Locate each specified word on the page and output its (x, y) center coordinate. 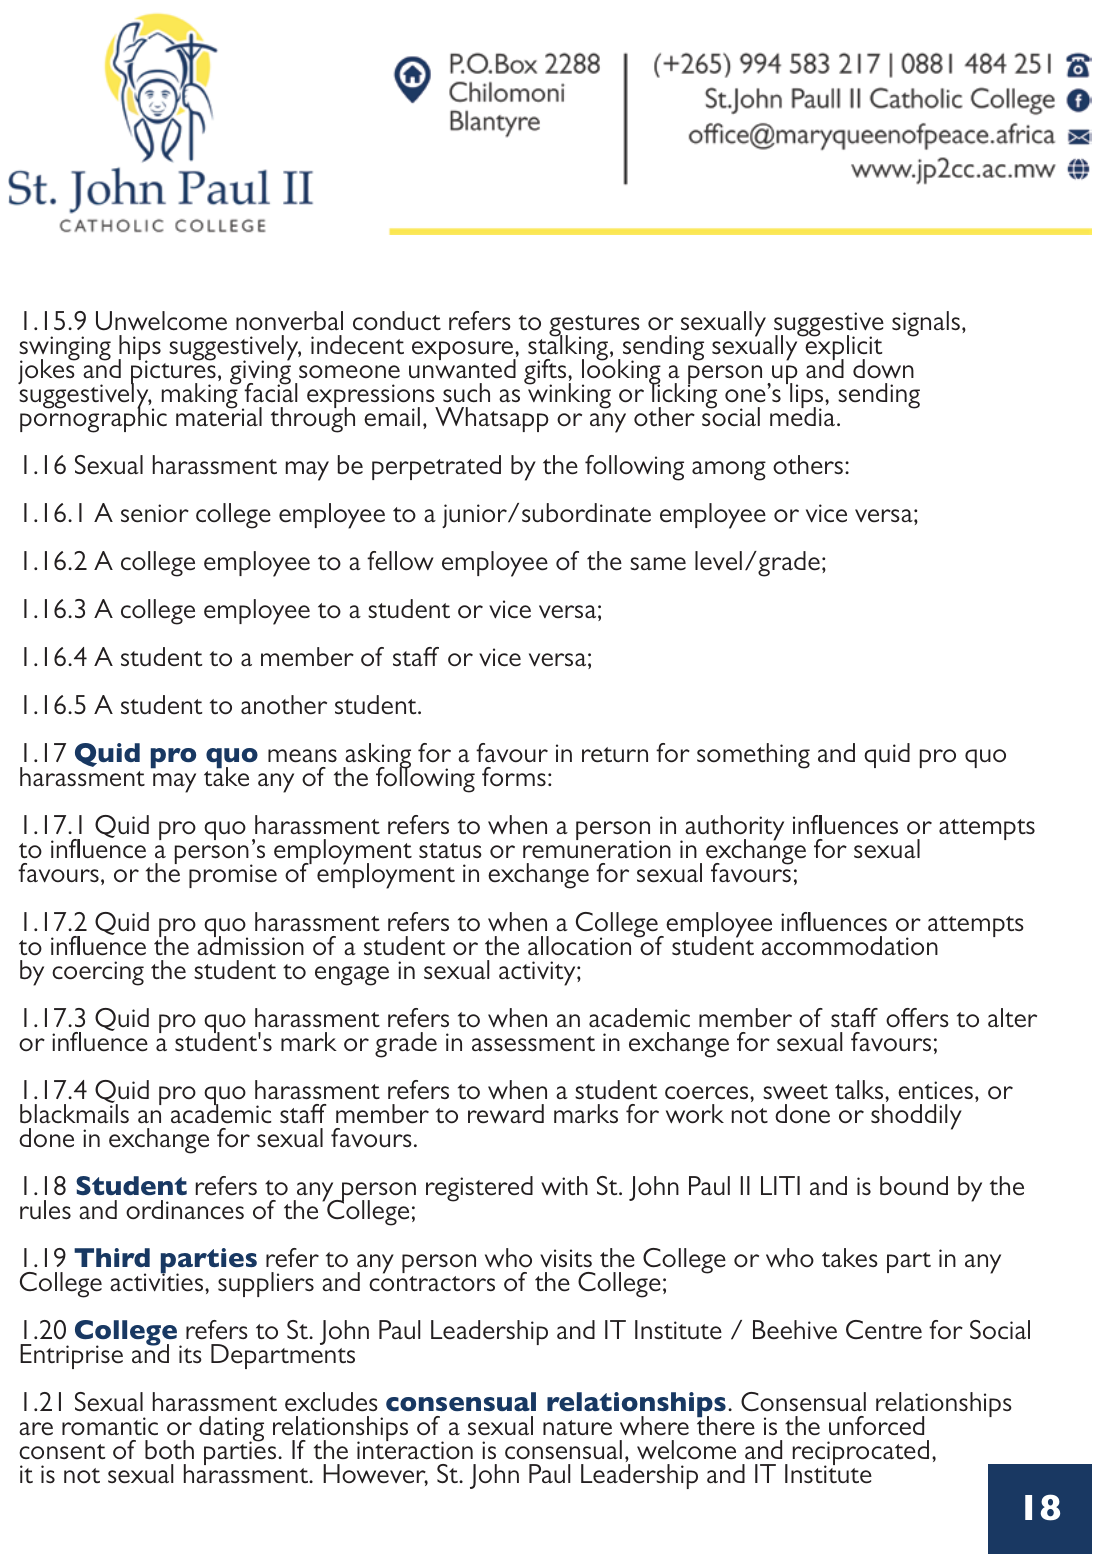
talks (860, 1089)
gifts (546, 373)
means (302, 756)
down (883, 368)
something (753, 756)
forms (514, 777)
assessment (533, 1044)
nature (577, 1427)
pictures (173, 372)
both (169, 1450)
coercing (98, 973)
